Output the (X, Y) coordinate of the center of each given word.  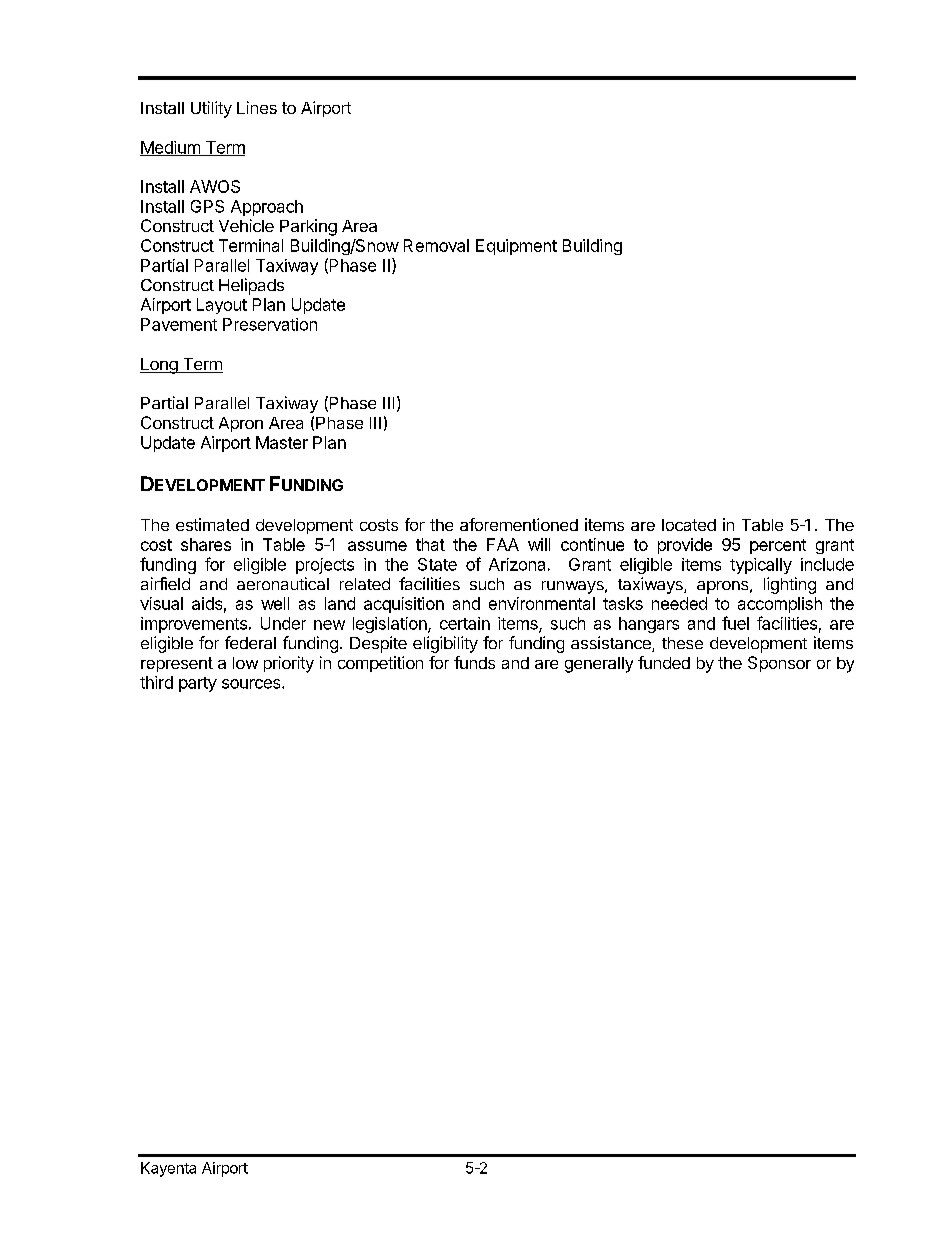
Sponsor (779, 664)
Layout (222, 306)
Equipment (516, 247)
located (689, 525)
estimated (212, 524)
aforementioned (519, 524)
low (245, 663)
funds (474, 662)
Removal (436, 245)
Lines (257, 107)
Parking (308, 227)
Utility (211, 109)
